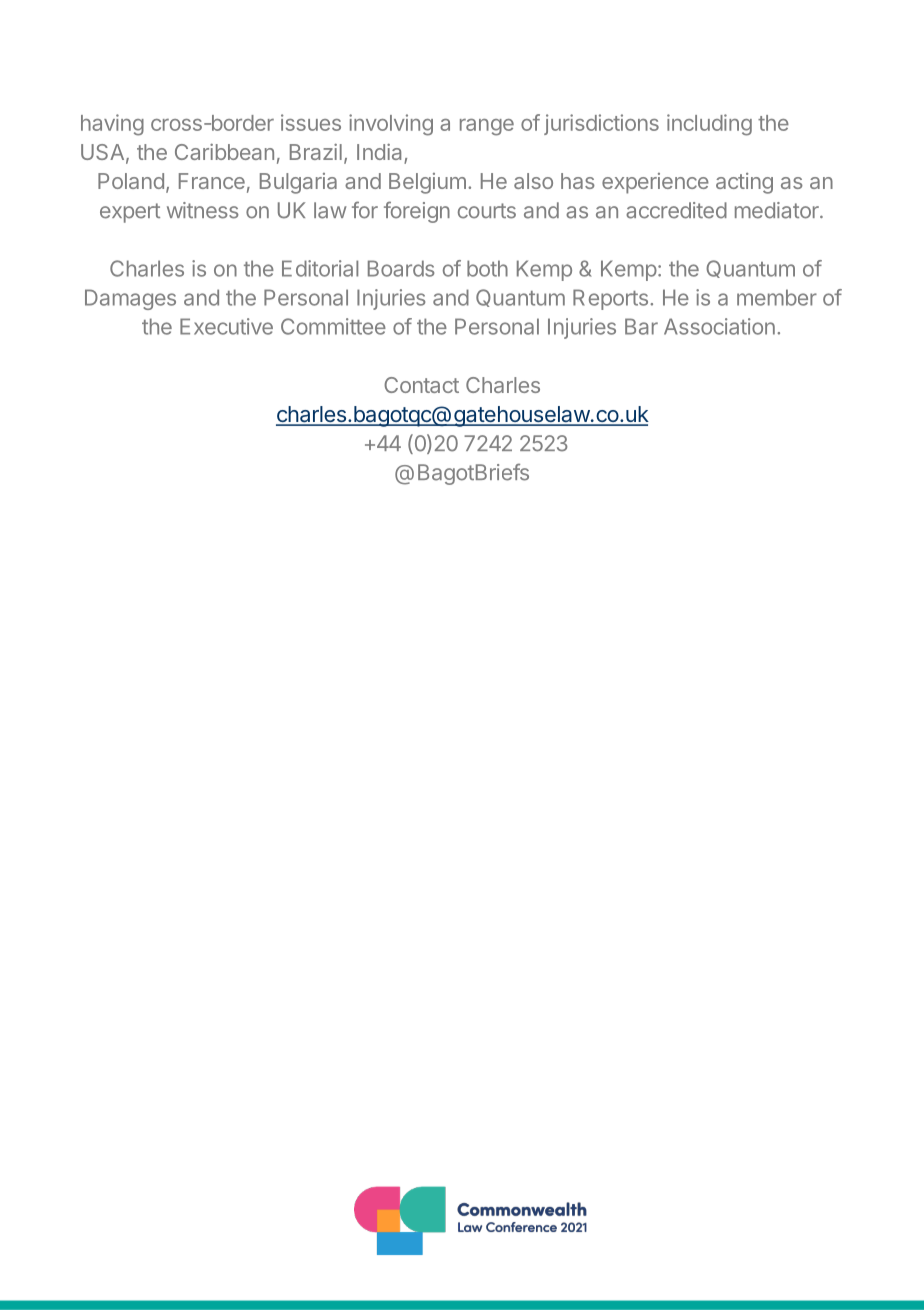 The image size is (924, 1310). I want to click on range, so click(487, 127).
